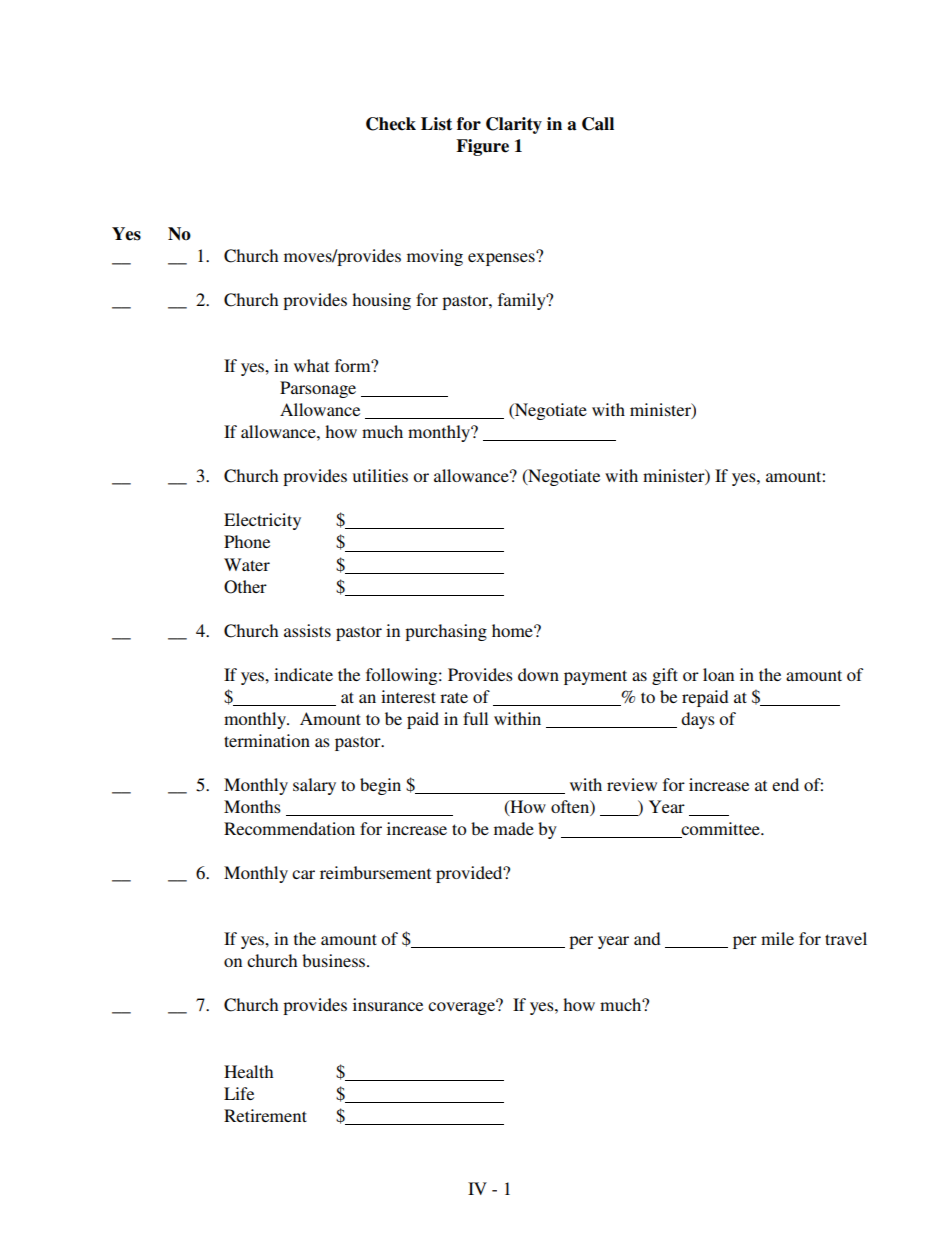  I want to click on Check, so click(391, 124).
